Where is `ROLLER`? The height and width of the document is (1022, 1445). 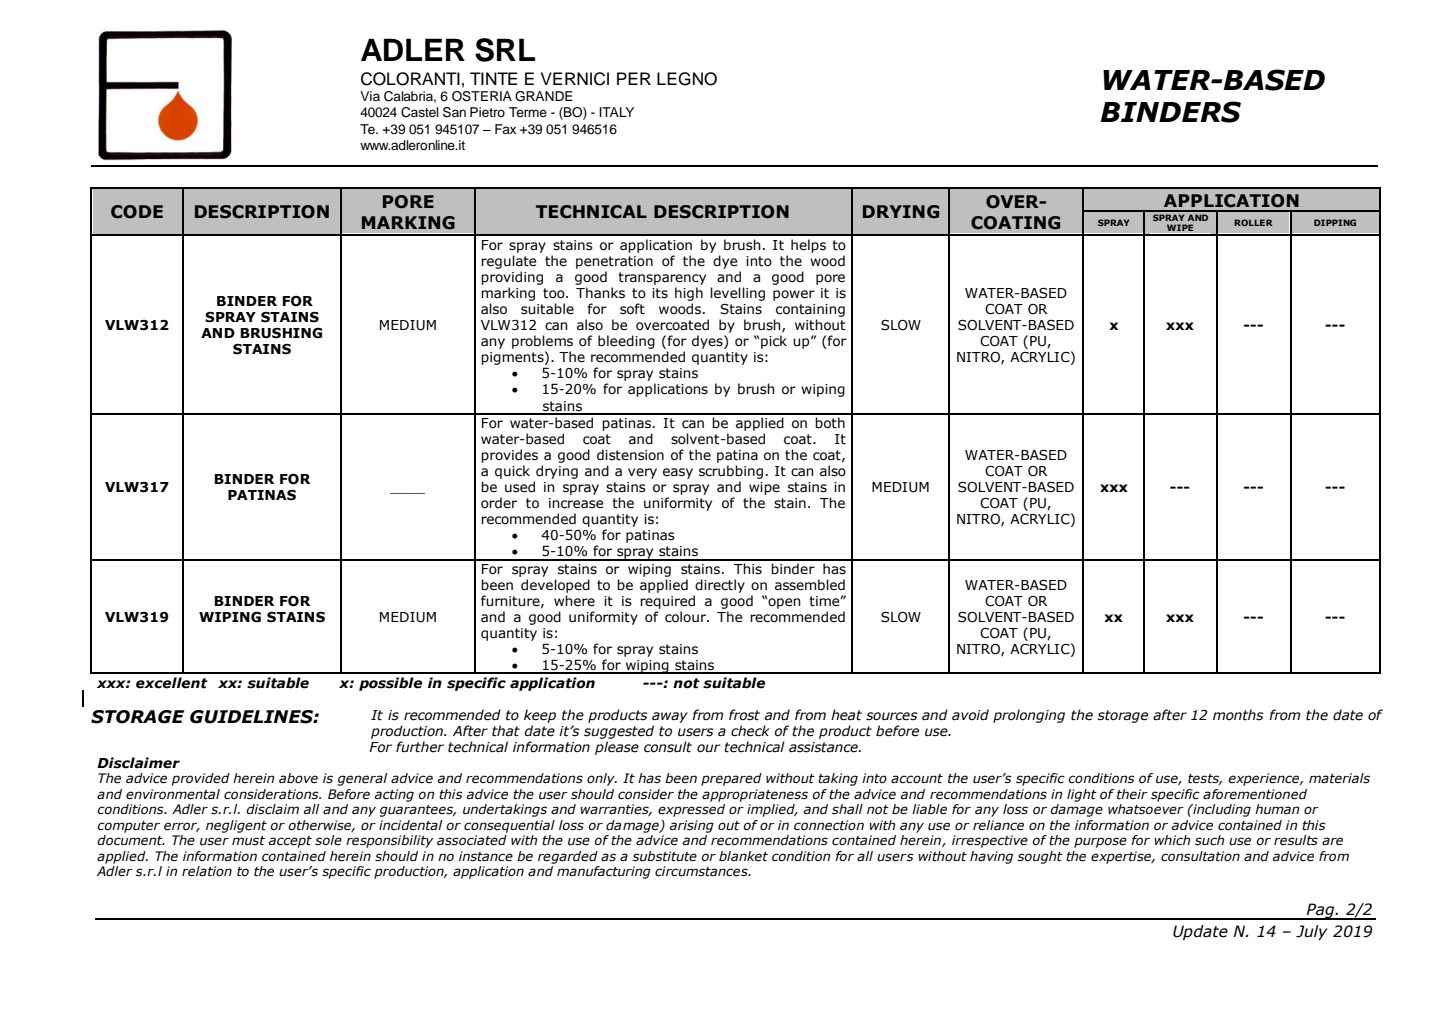 ROLLER is located at coordinates (1253, 222).
